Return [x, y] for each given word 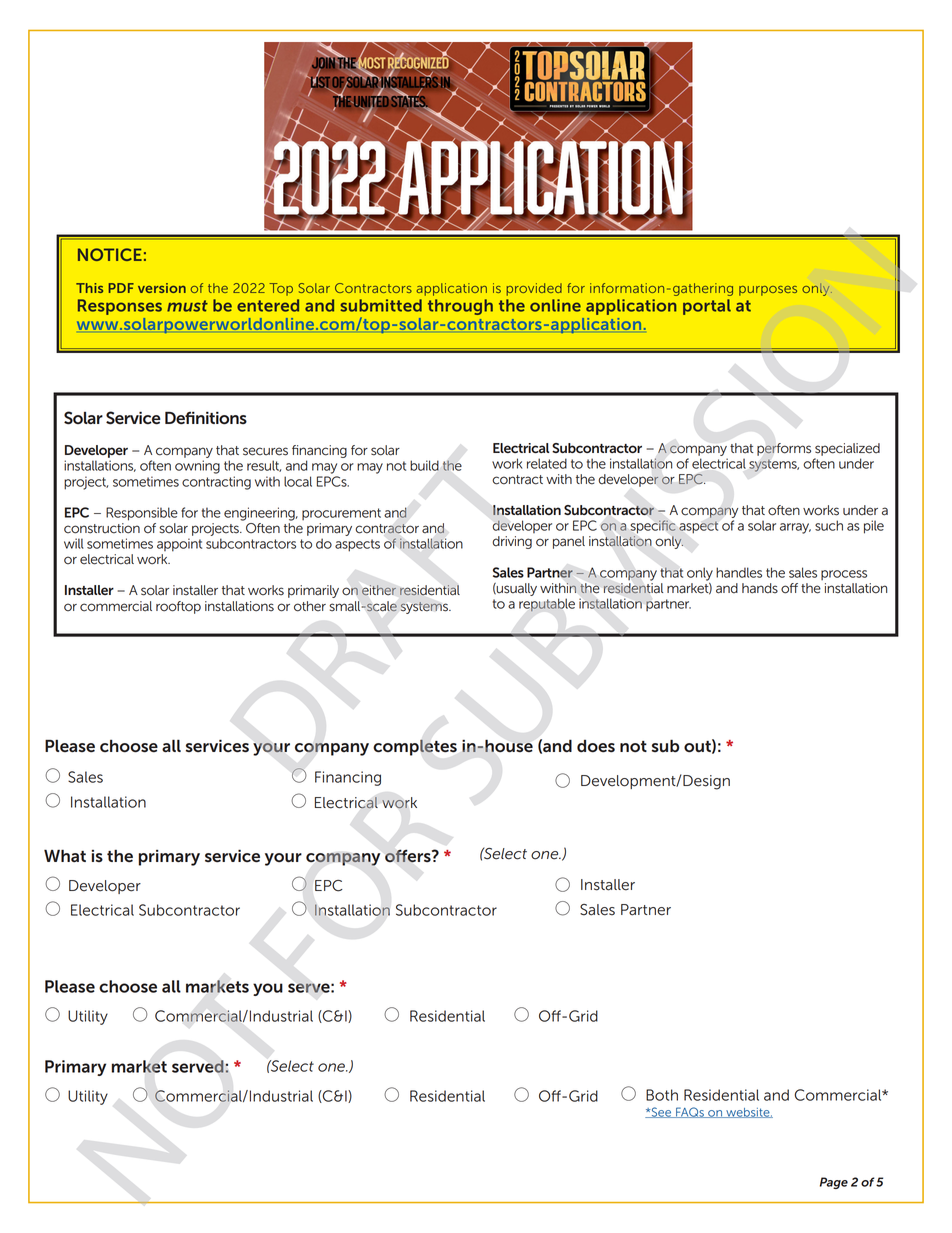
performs [784, 449]
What [65, 855]
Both [662, 1095]
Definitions [206, 418]
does [596, 746]
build [424, 465]
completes [415, 747]
